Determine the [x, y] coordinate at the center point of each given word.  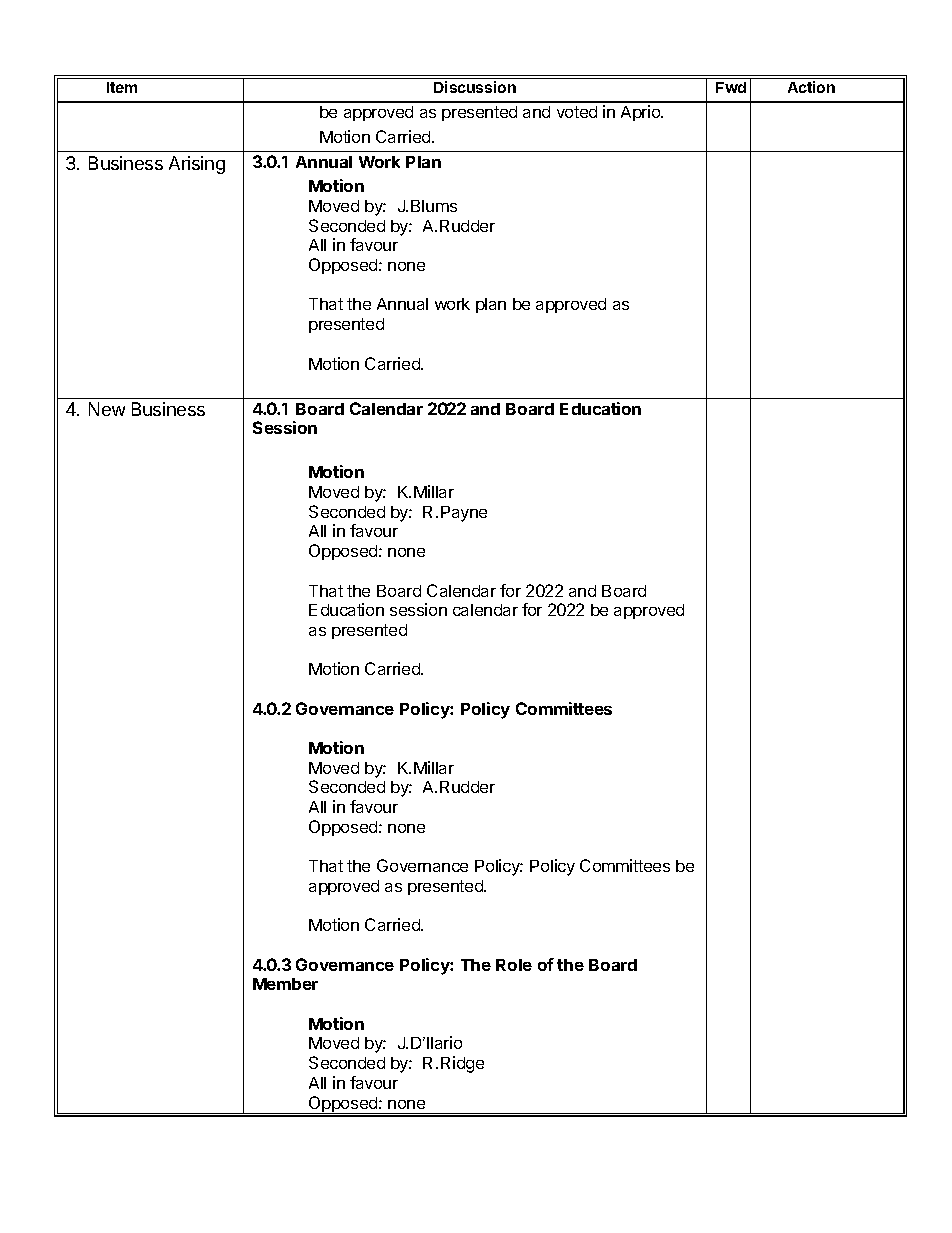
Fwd [731, 87]
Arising [197, 165]
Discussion [475, 87]
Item [122, 87]
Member [285, 984]
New [107, 409]
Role [514, 965]
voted [577, 112]
